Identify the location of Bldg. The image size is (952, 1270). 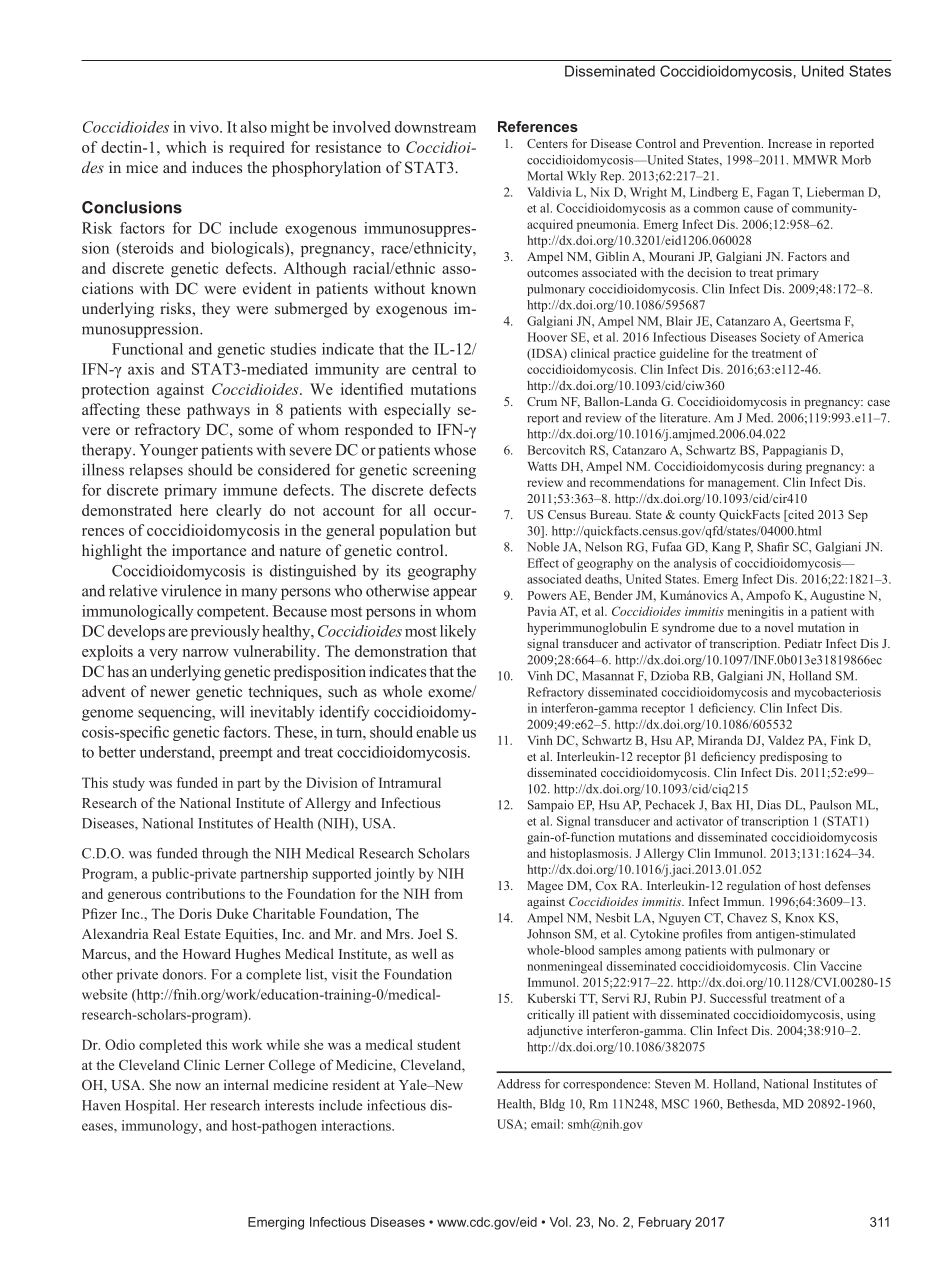
(552, 1105).
